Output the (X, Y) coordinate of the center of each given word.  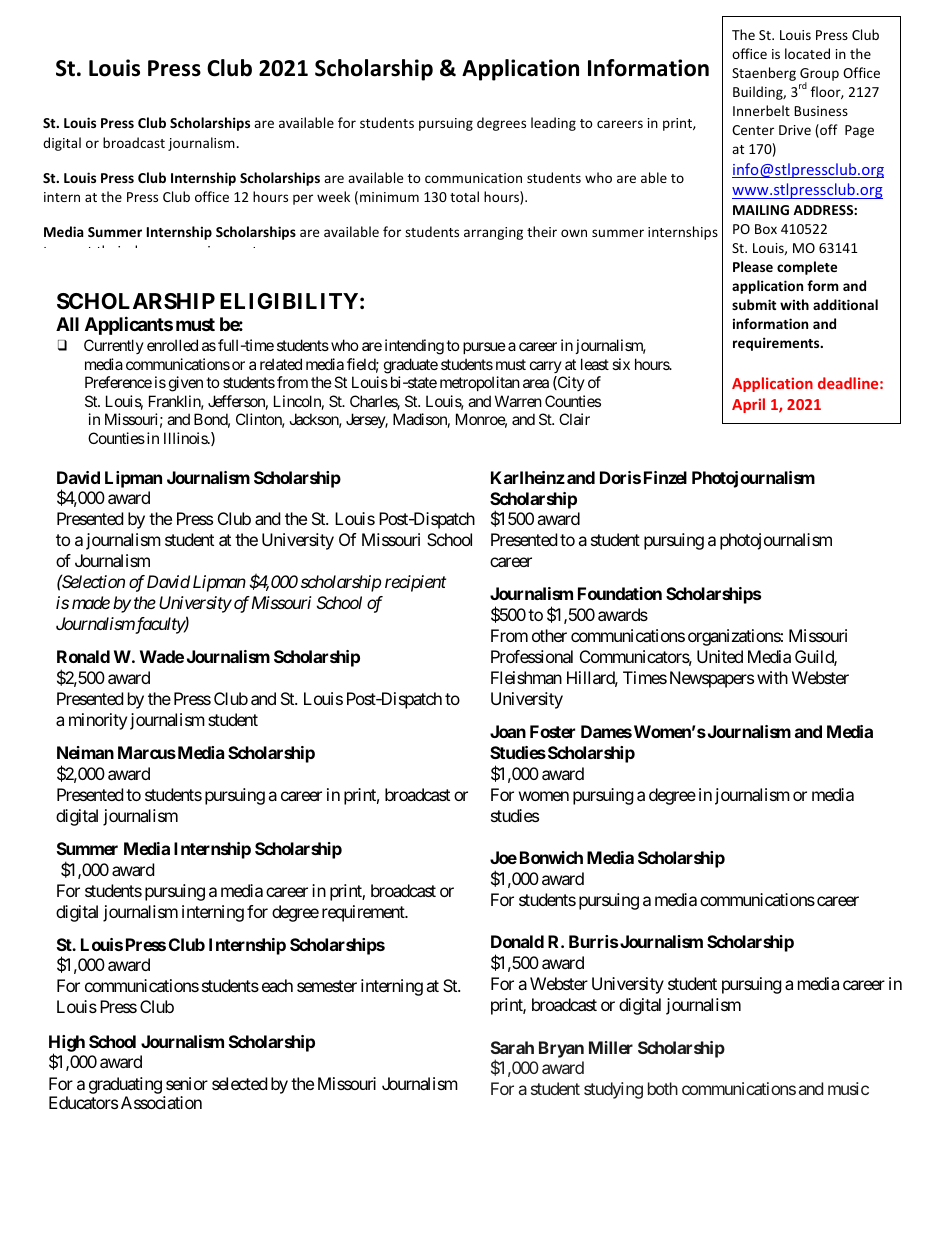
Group (819, 76)
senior (187, 1083)
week (333, 196)
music (848, 1088)
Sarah (512, 1047)
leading (553, 124)
